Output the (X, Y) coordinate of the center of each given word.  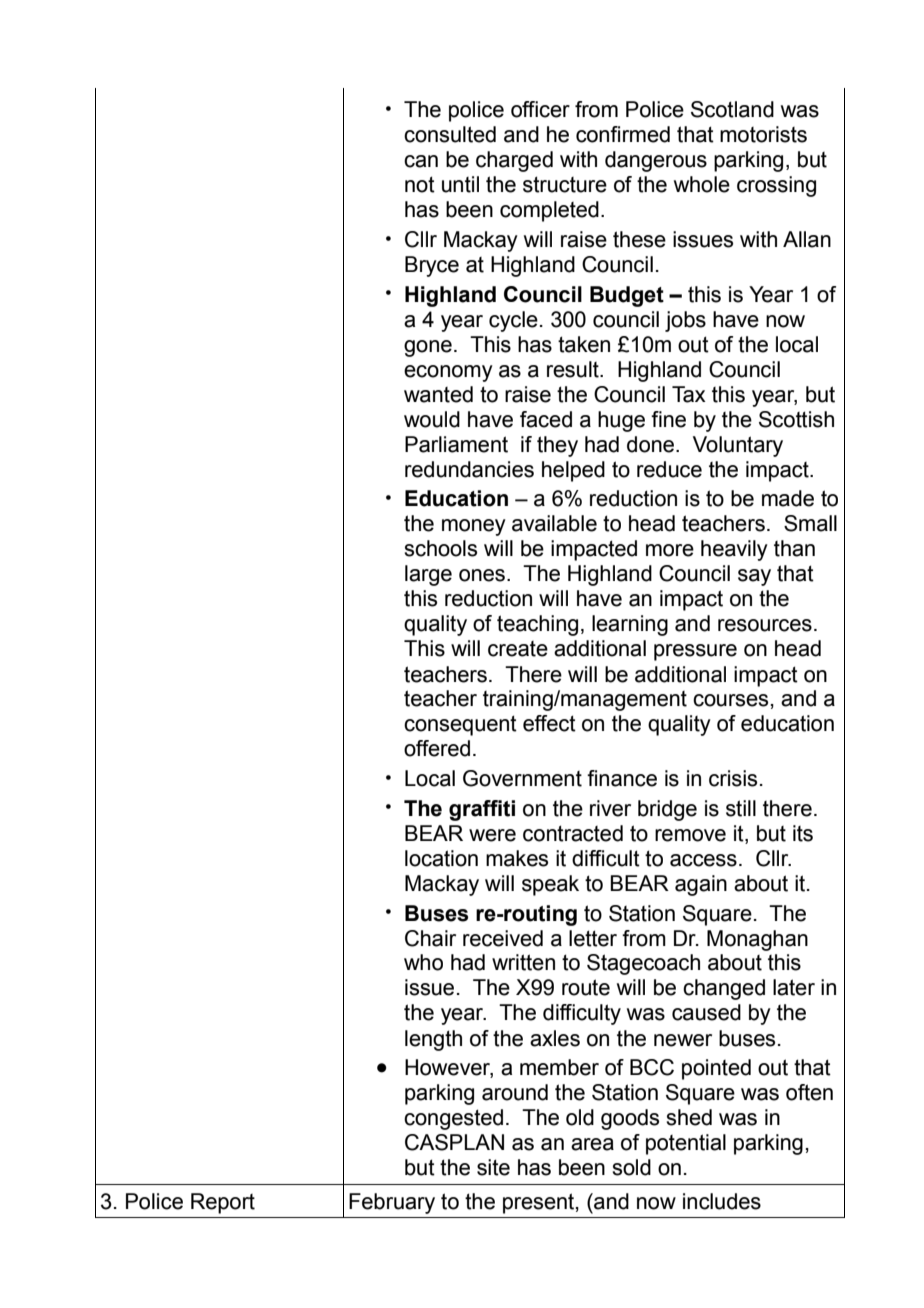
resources (765, 625)
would (432, 419)
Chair (430, 938)
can (421, 161)
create (518, 649)
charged (514, 161)
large (428, 575)
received (503, 938)
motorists (763, 134)
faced (546, 419)
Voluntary (738, 446)
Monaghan (757, 940)
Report (223, 1203)
